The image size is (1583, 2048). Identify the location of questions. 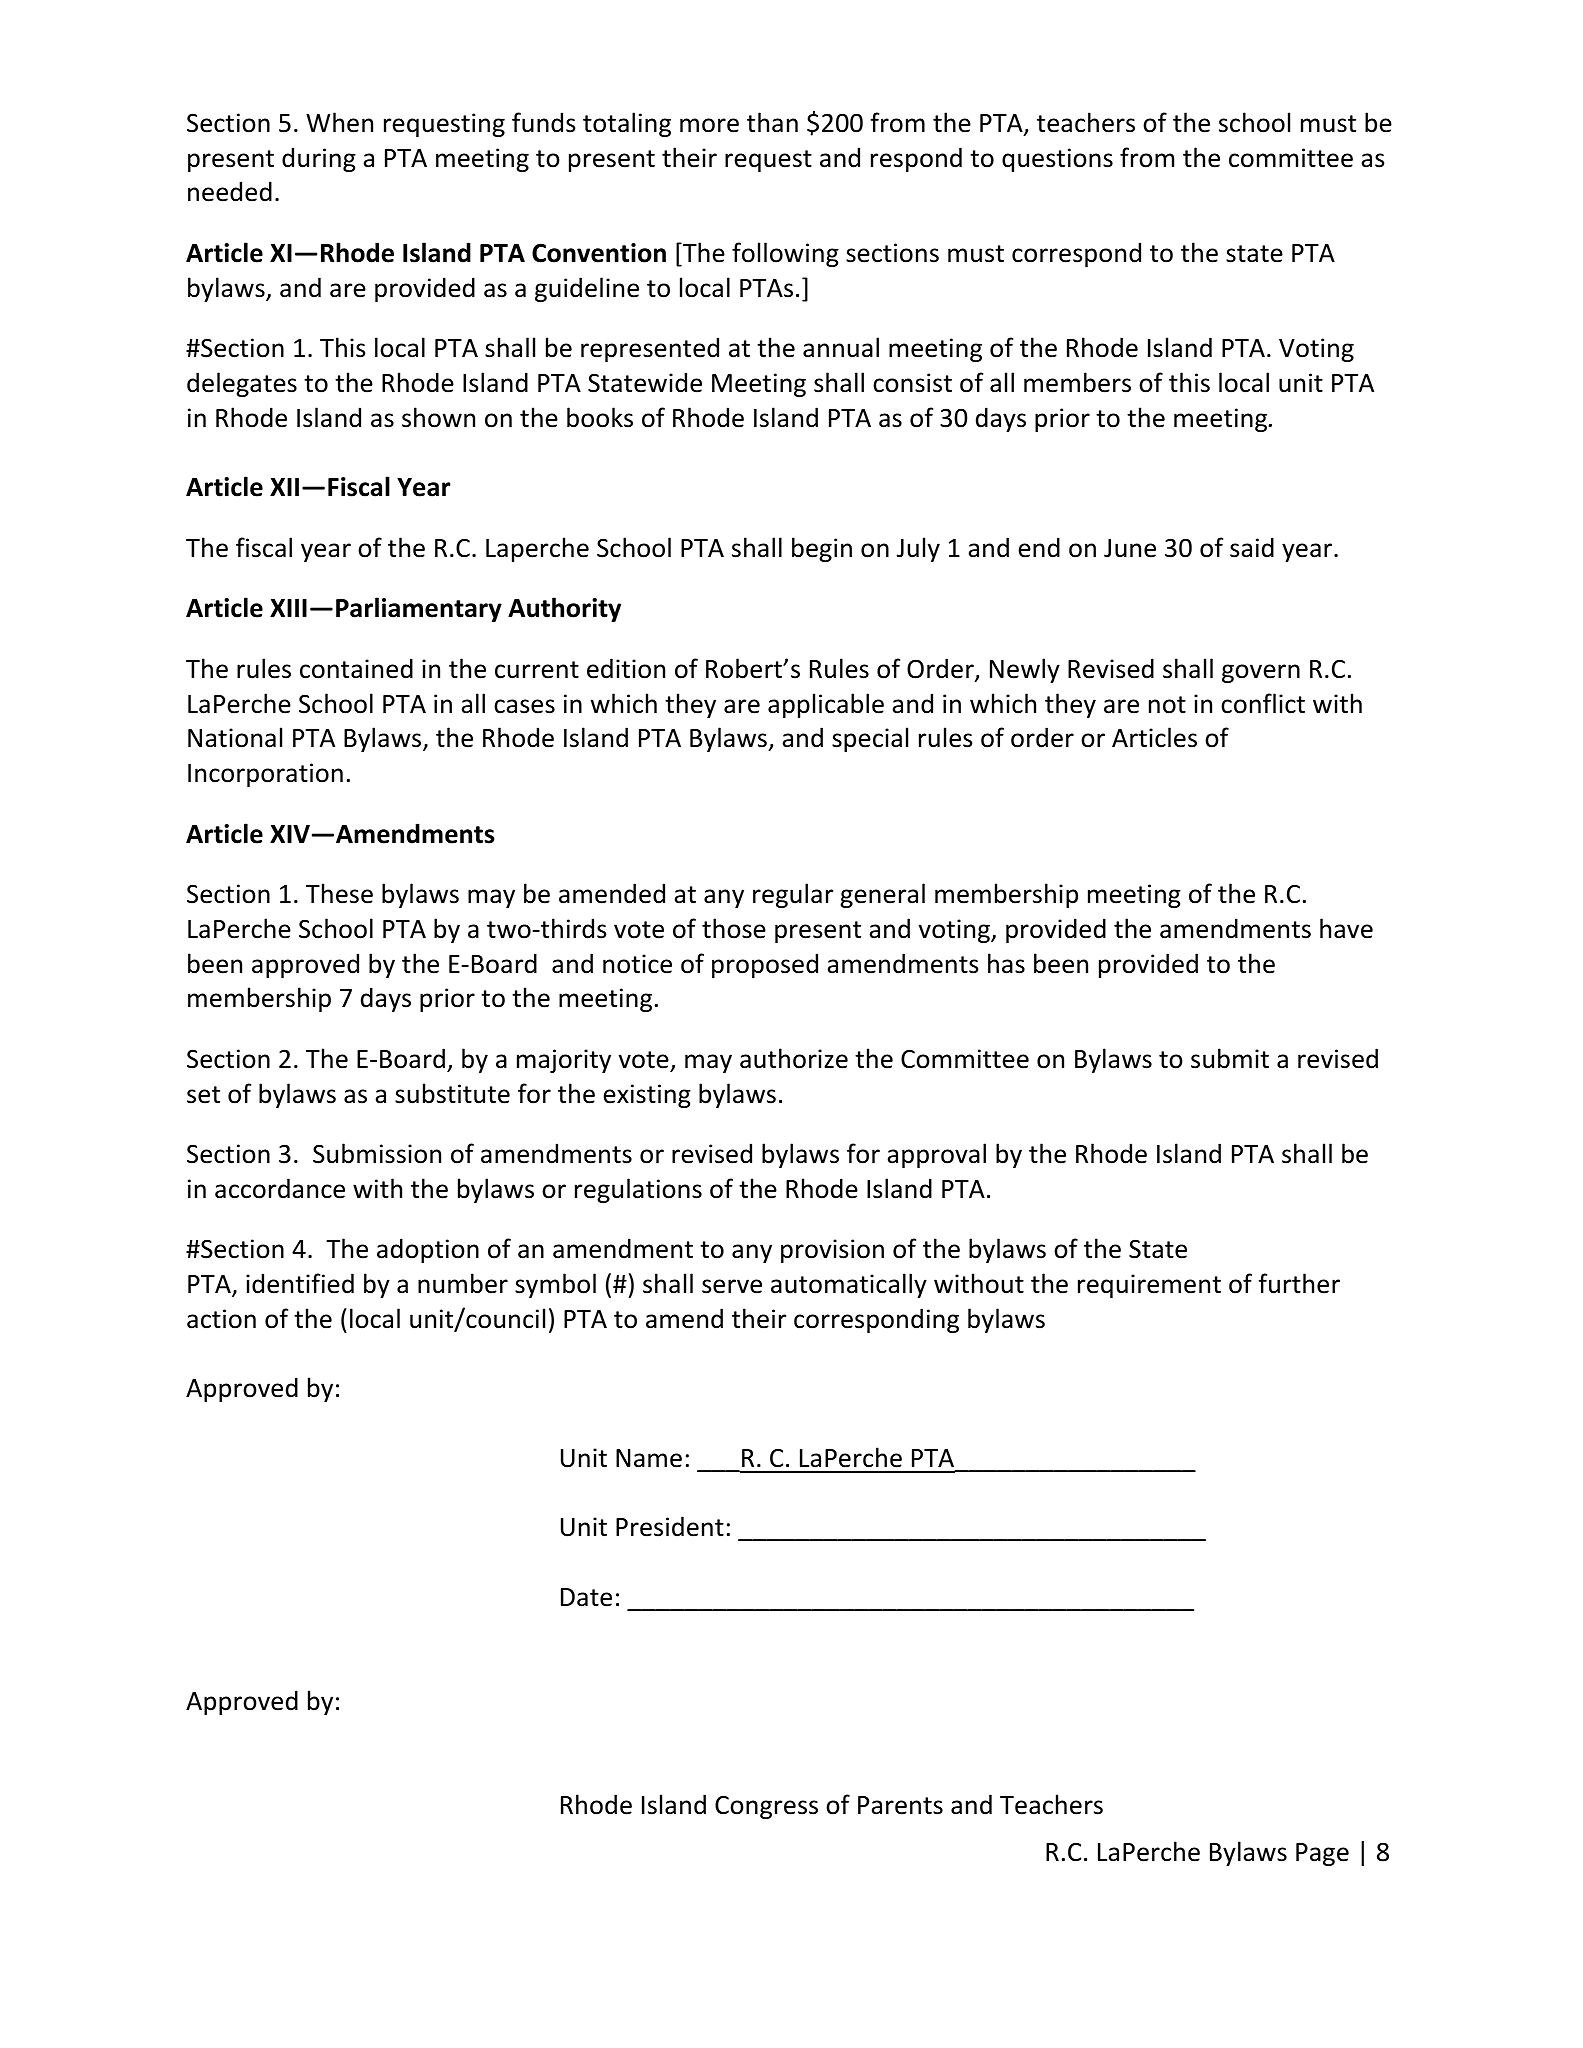
(1057, 160).
